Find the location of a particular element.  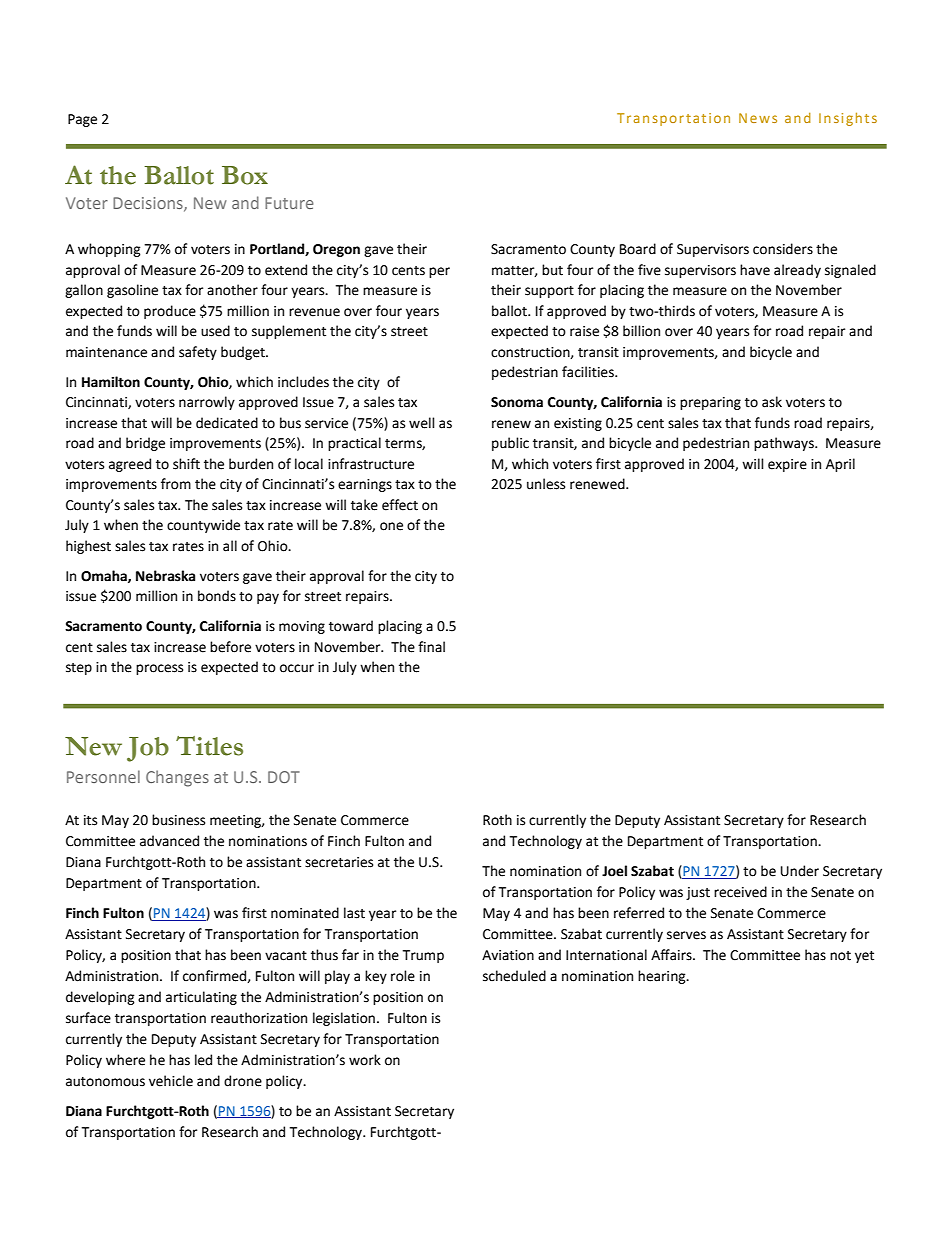

Nebraska is located at coordinates (165, 576).
